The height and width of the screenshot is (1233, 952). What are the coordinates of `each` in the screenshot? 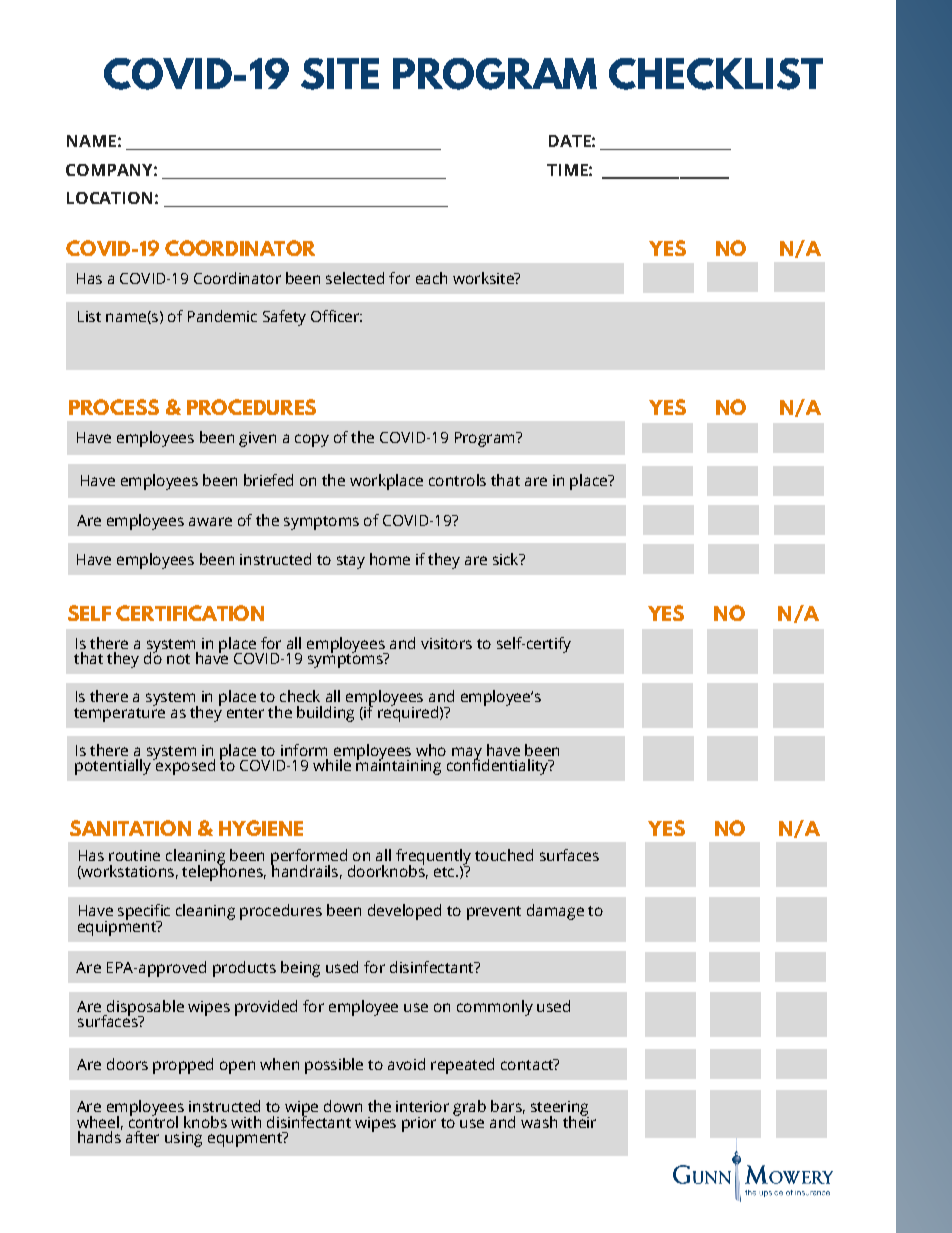 It's located at (431, 278).
